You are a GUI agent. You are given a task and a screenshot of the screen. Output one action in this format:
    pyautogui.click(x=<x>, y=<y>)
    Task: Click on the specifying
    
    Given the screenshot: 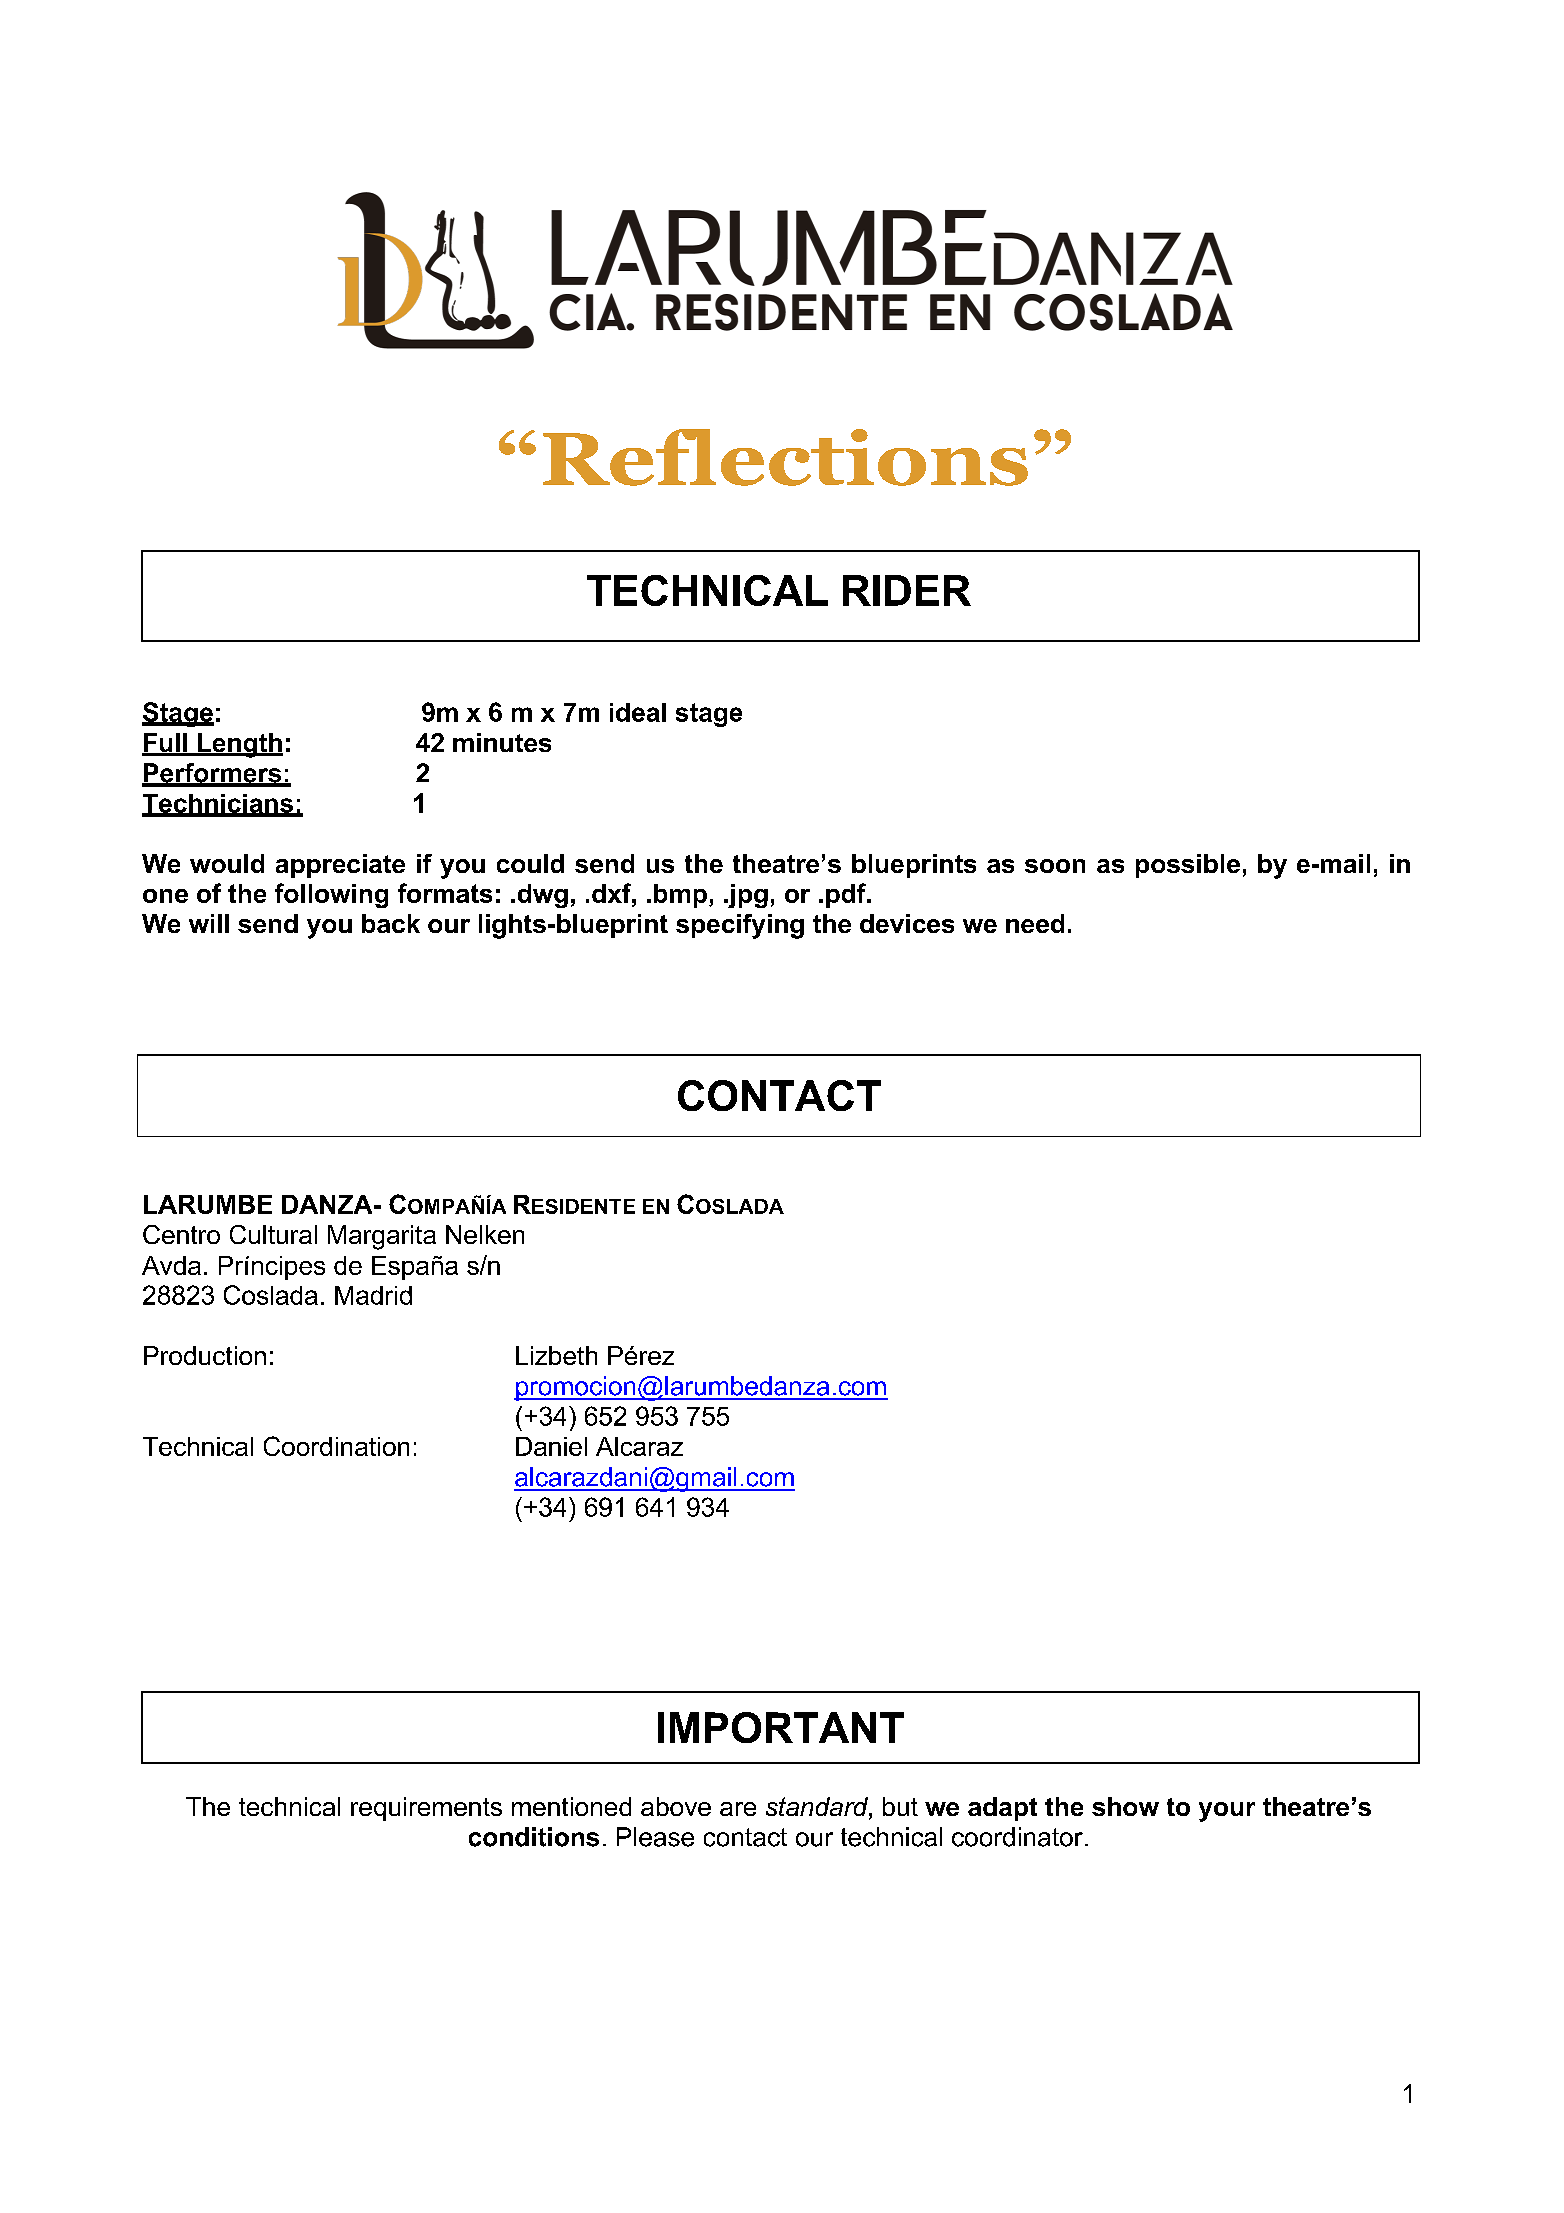 What is the action you would take?
    pyautogui.click(x=740, y=926)
